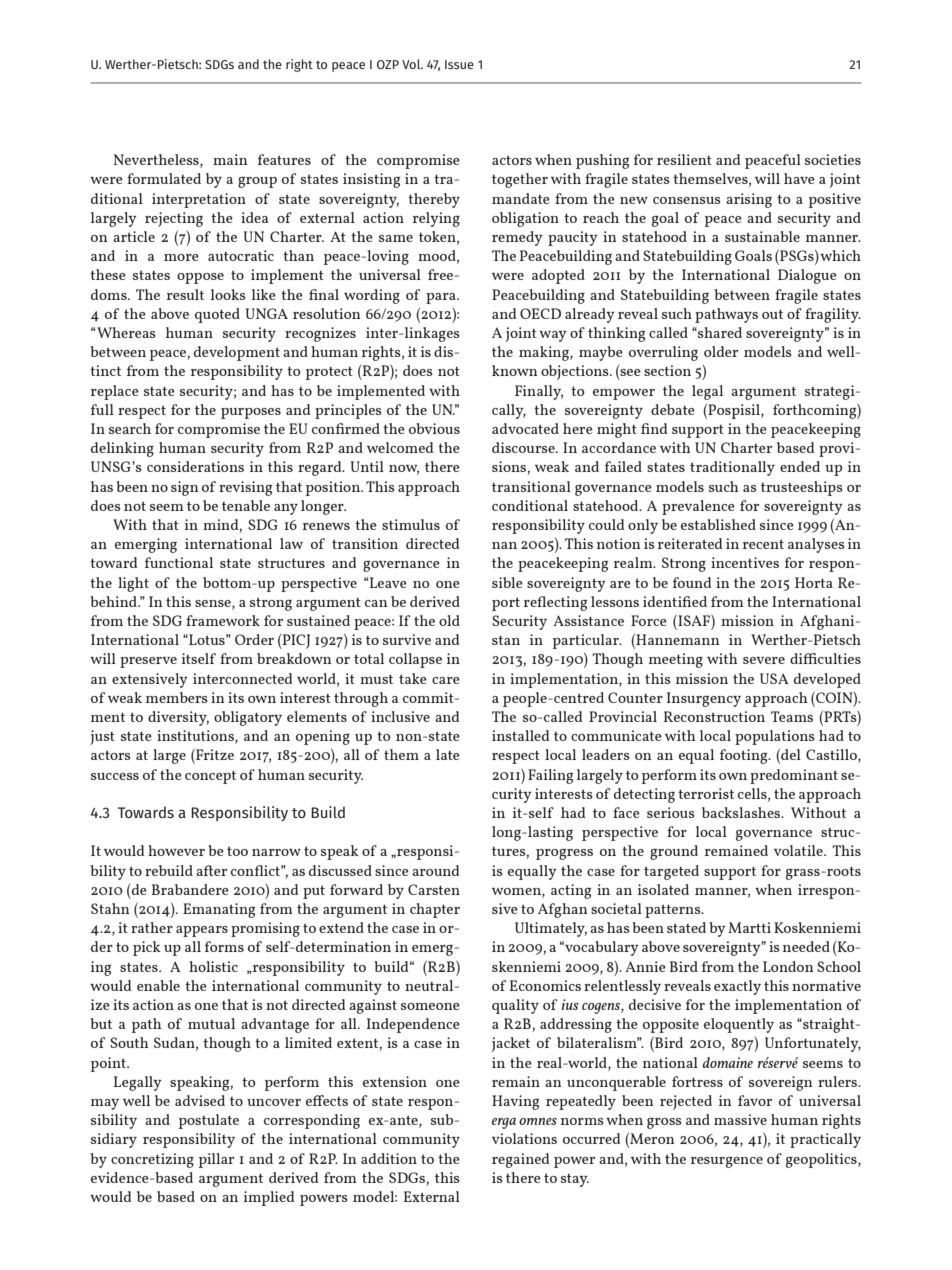 The width and height of the screenshot is (952, 1270). Describe the element at coordinates (684, 159) in the screenshot. I see `resilient` at that location.
